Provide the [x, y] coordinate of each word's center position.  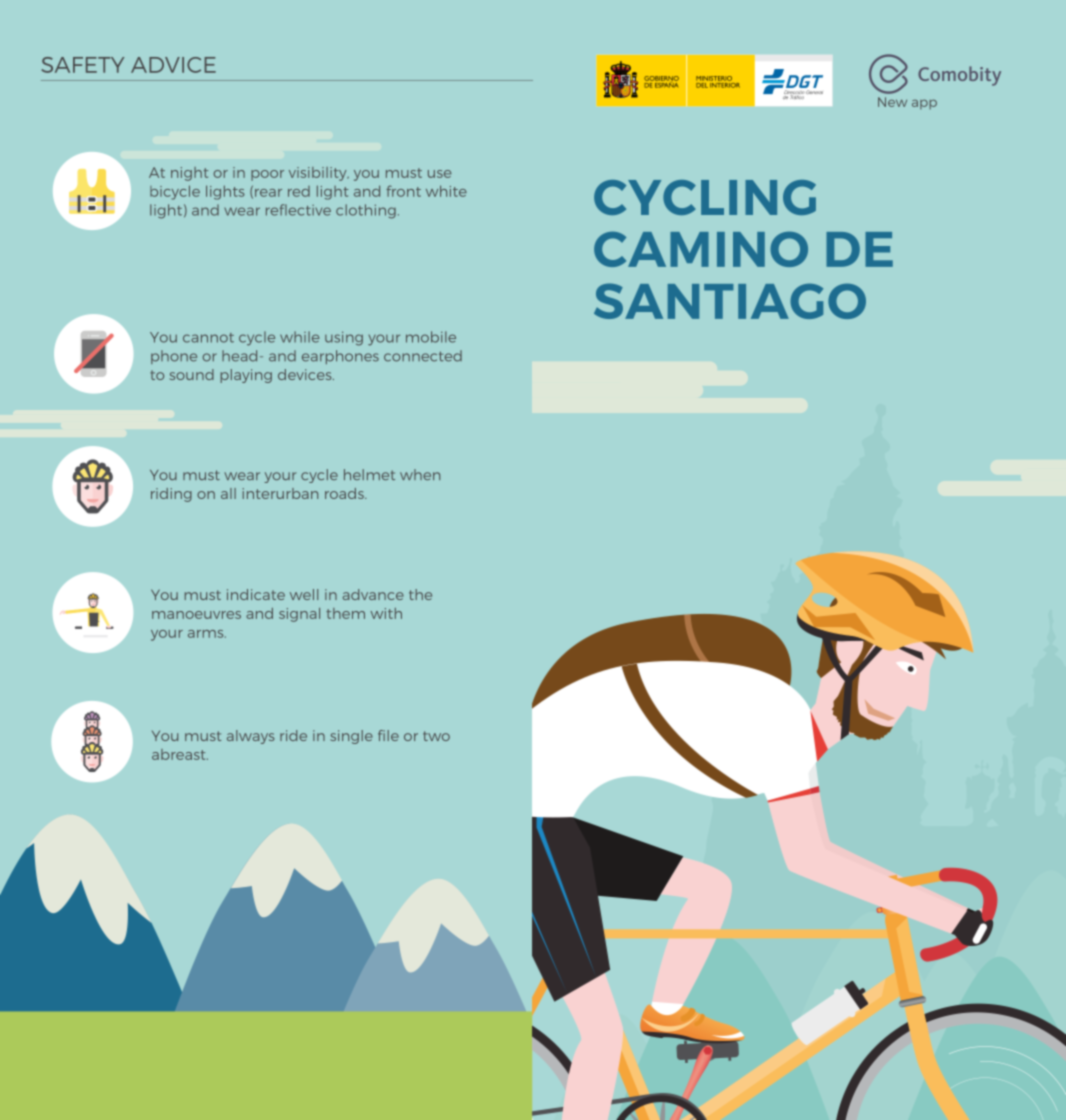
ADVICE [173, 65]
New [892, 102]
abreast [180, 754]
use [439, 174]
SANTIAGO [730, 301]
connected [423, 356]
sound [192, 374]
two [436, 736]
